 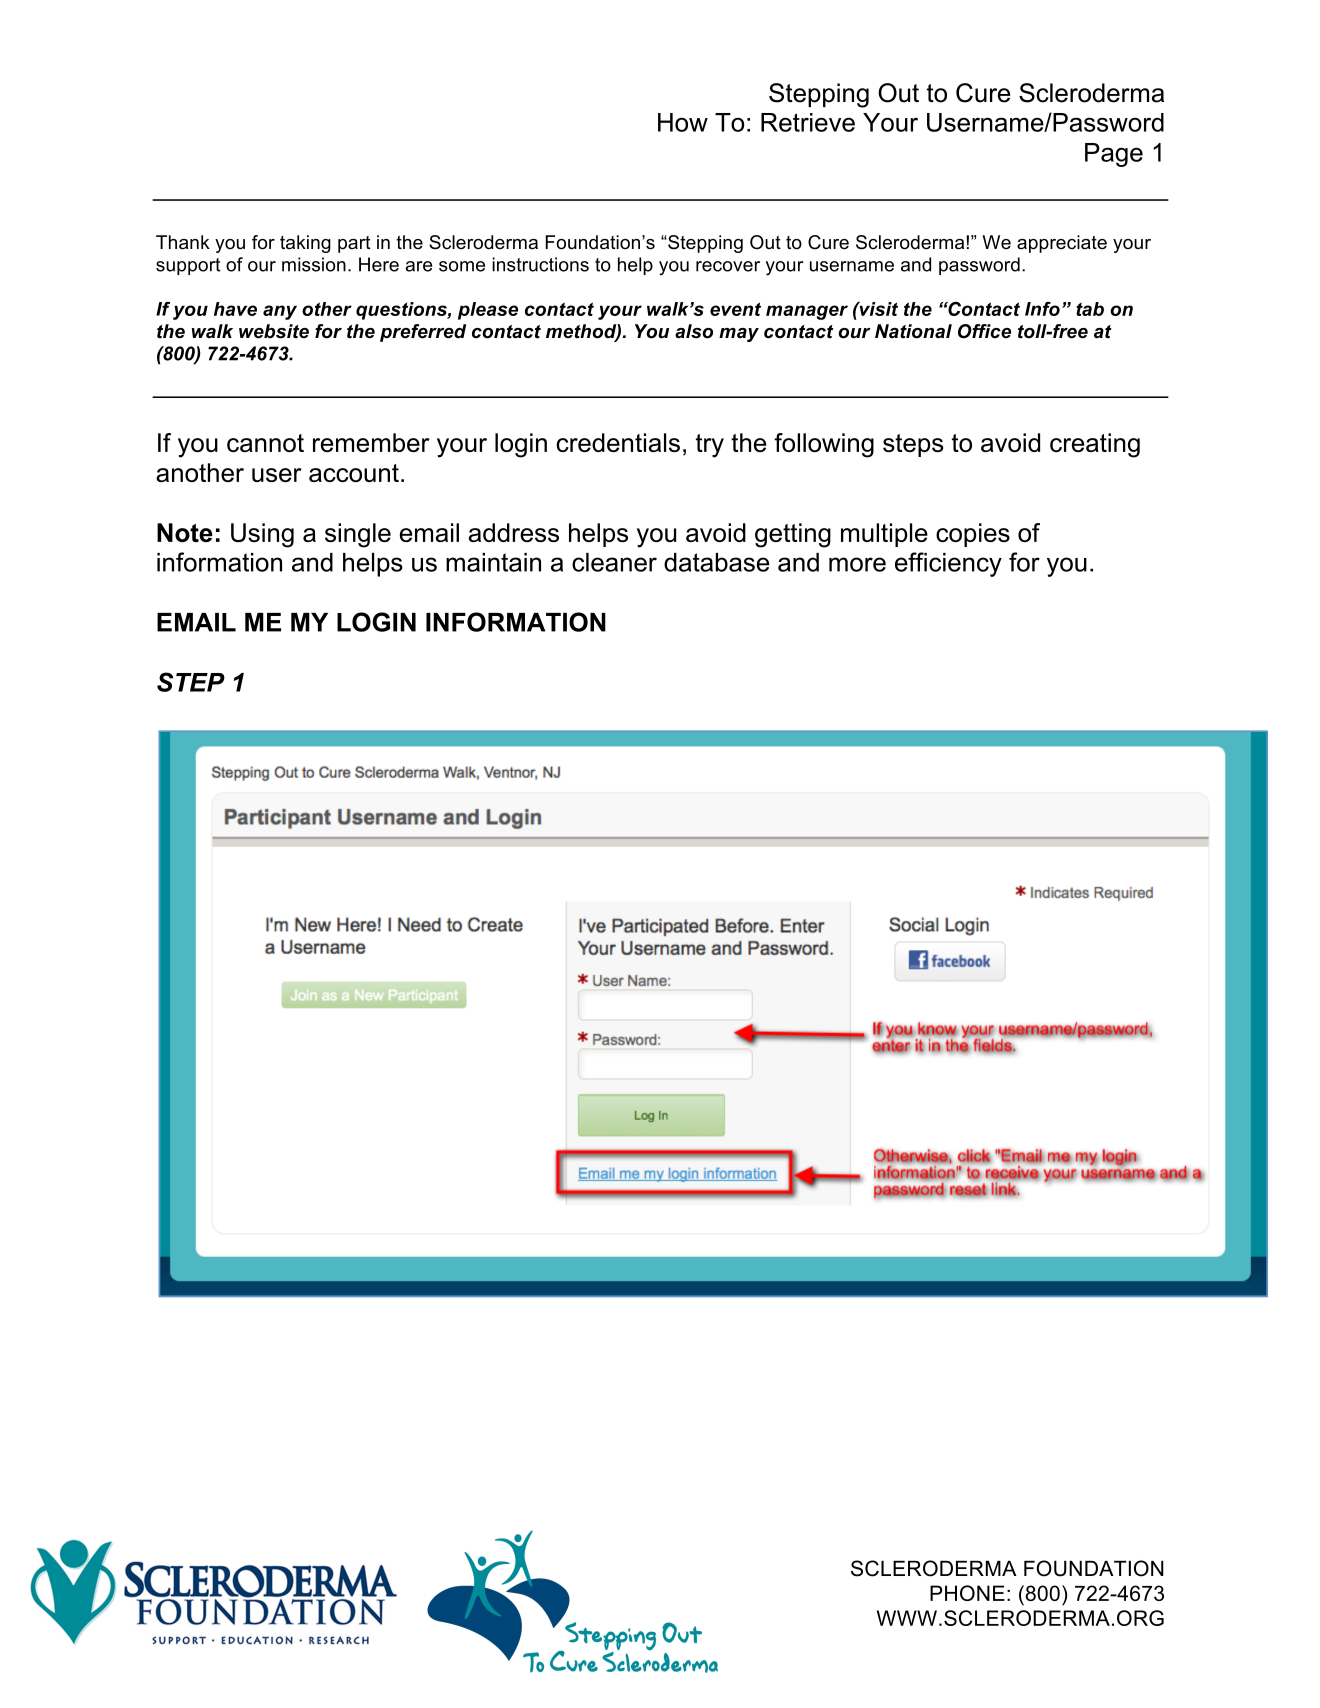 I want to click on Using, so click(x=262, y=535).
